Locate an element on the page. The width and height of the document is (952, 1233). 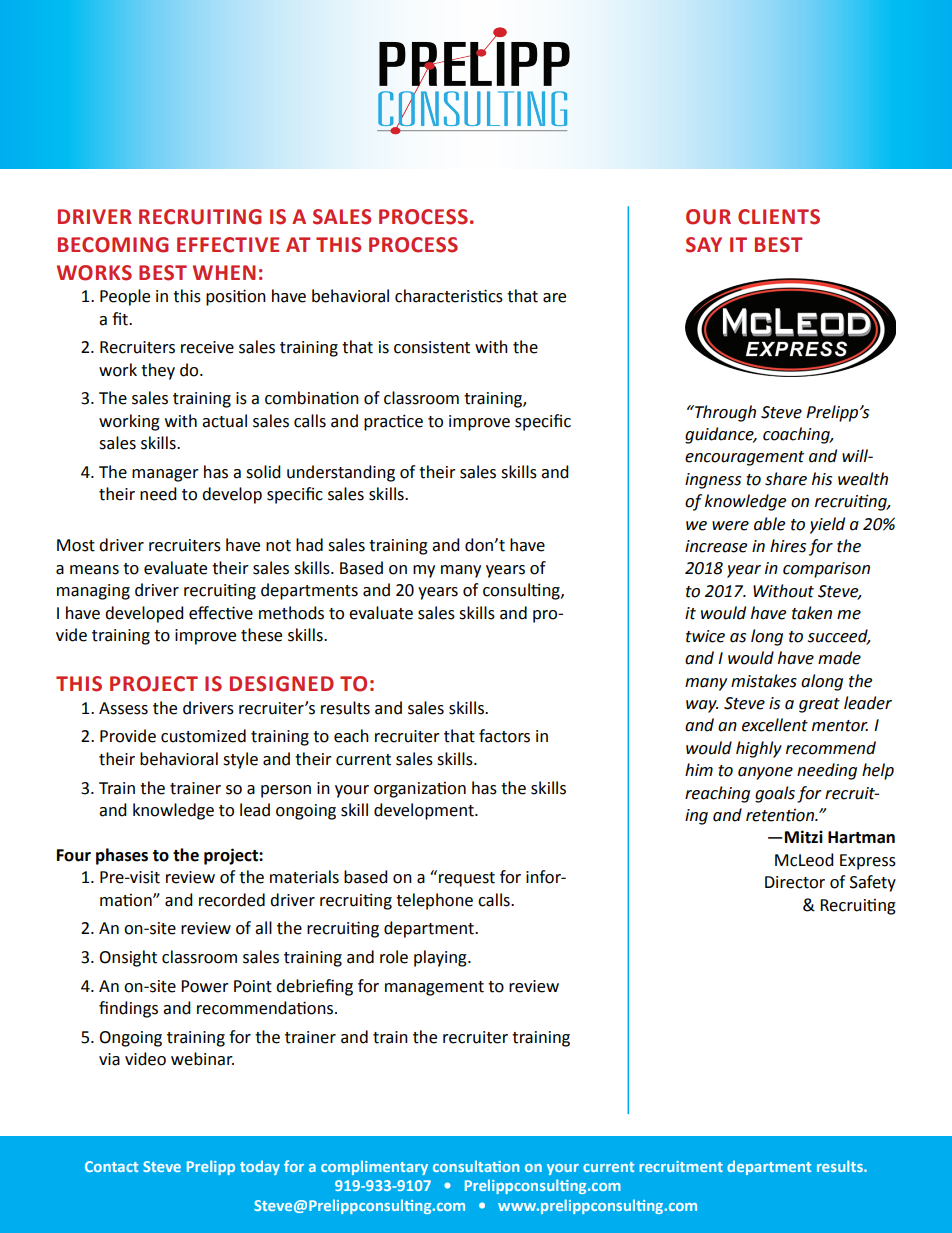
complimentary is located at coordinates (374, 1167).
